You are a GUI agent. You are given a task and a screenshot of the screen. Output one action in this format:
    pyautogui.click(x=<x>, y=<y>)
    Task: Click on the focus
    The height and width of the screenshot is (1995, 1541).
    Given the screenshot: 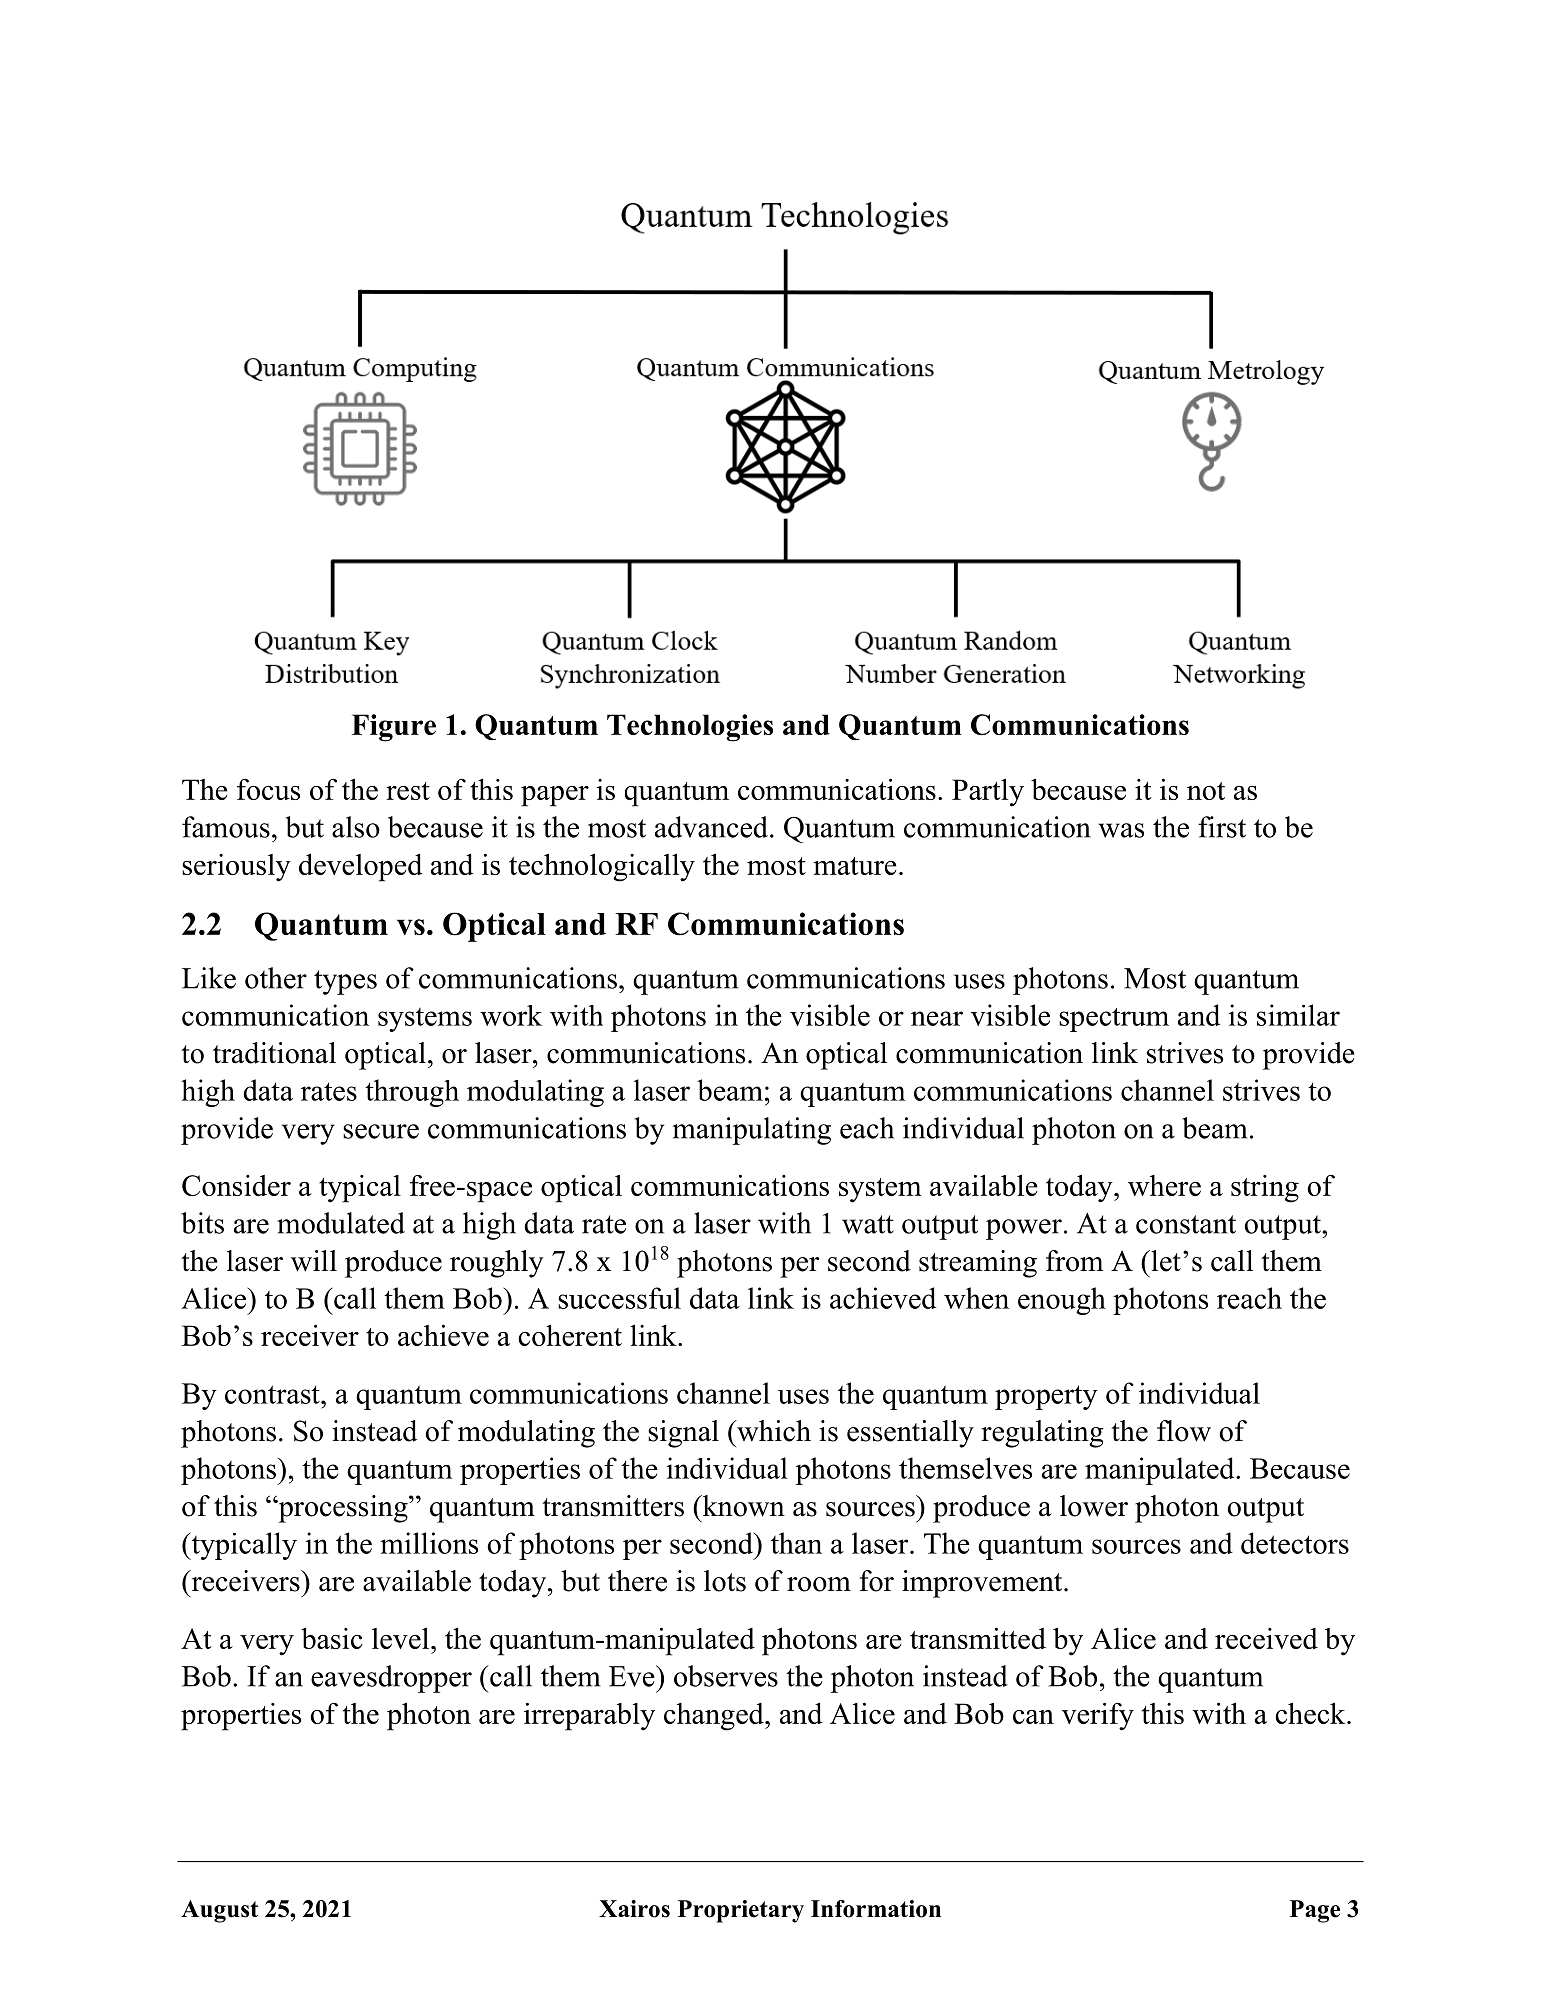 What is the action you would take?
    pyautogui.click(x=268, y=789)
